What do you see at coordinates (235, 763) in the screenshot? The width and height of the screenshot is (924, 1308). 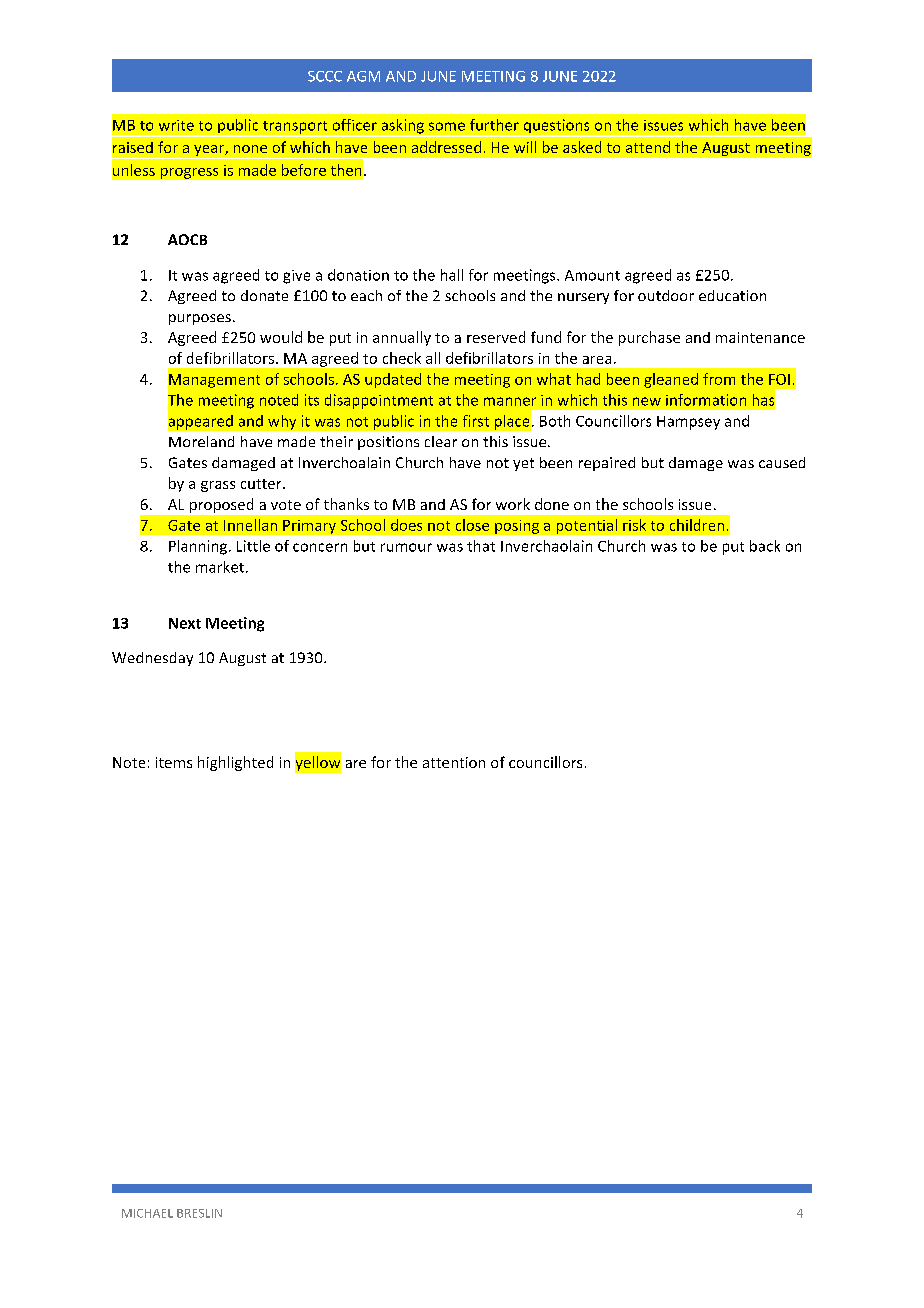 I see `highlighted` at bounding box center [235, 763].
